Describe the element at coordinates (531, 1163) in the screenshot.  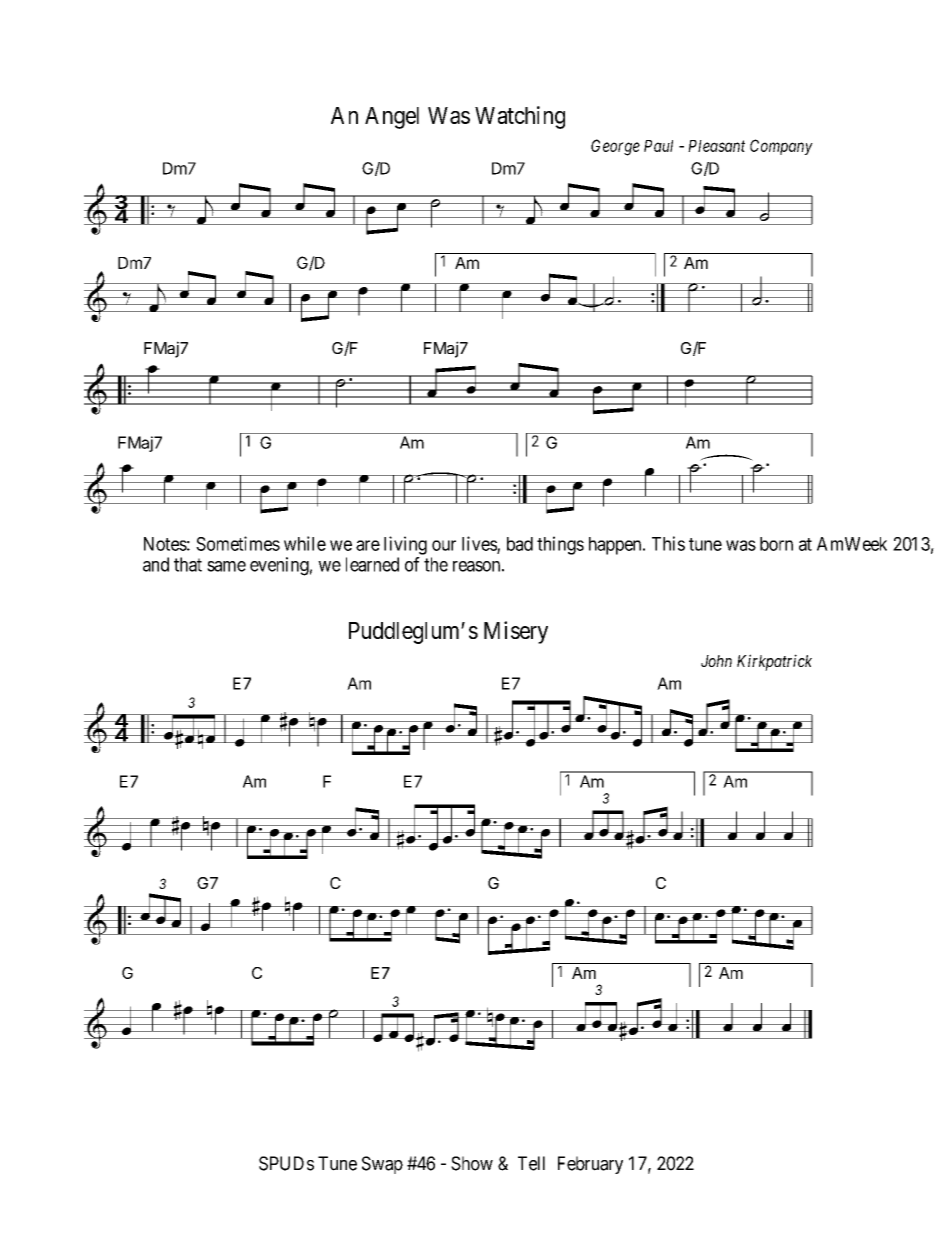
I see `Tell` at that location.
